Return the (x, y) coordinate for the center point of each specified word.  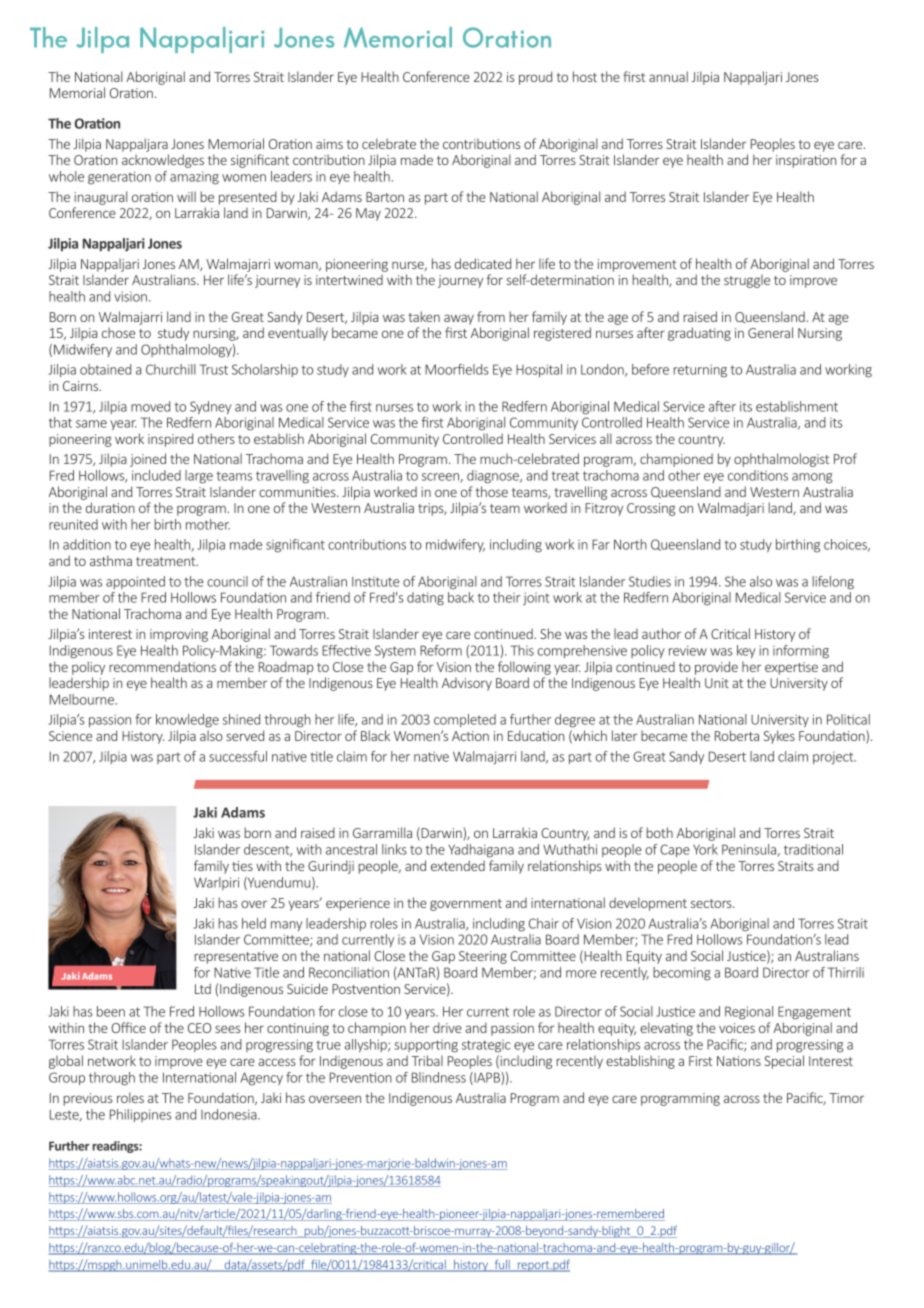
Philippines (141, 1115)
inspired (170, 440)
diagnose (494, 477)
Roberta (737, 735)
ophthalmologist (781, 460)
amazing (194, 178)
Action (470, 736)
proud (535, 78)
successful (238, 756)
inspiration (806, 161)
